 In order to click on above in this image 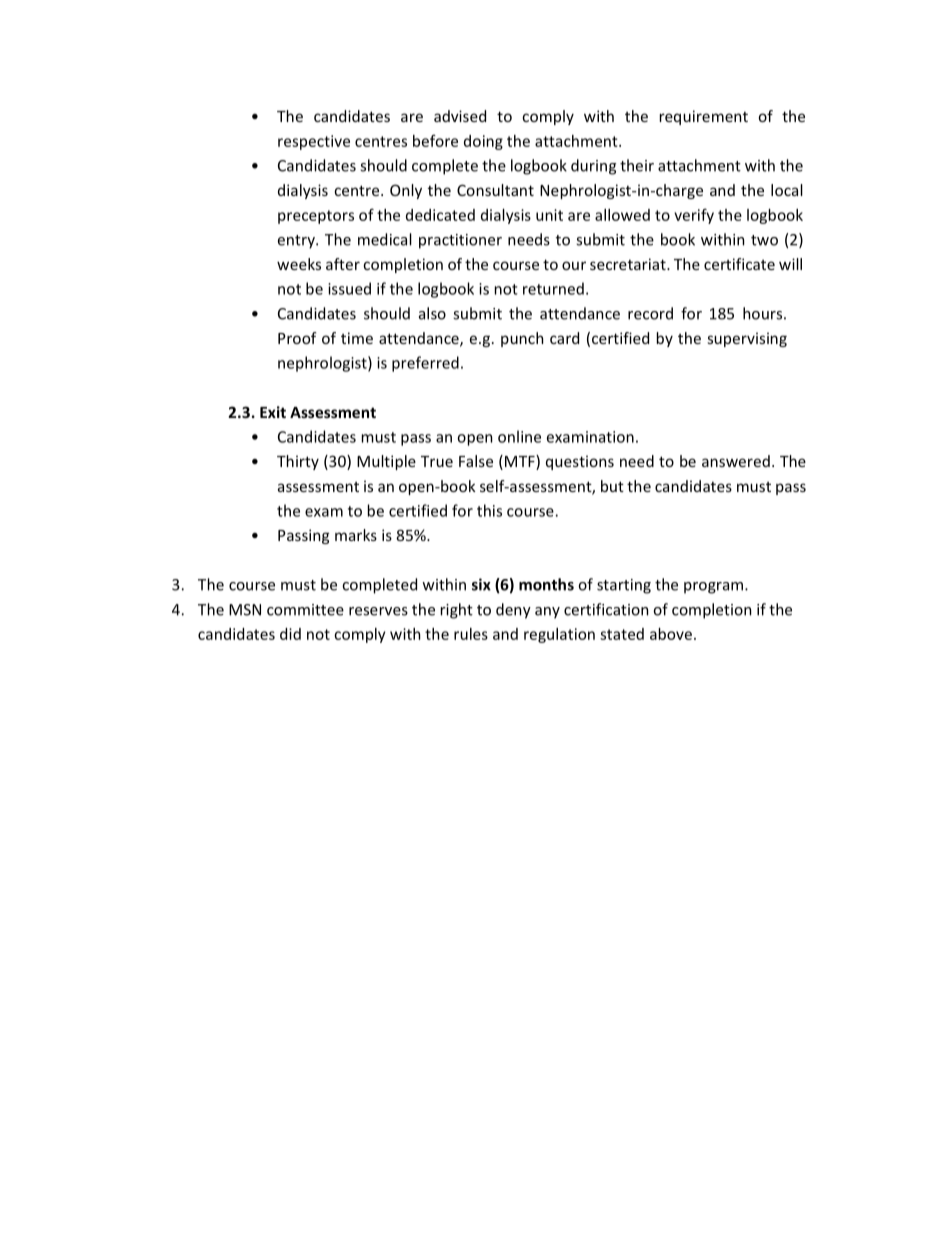, I will do `click(671, 634)`.
